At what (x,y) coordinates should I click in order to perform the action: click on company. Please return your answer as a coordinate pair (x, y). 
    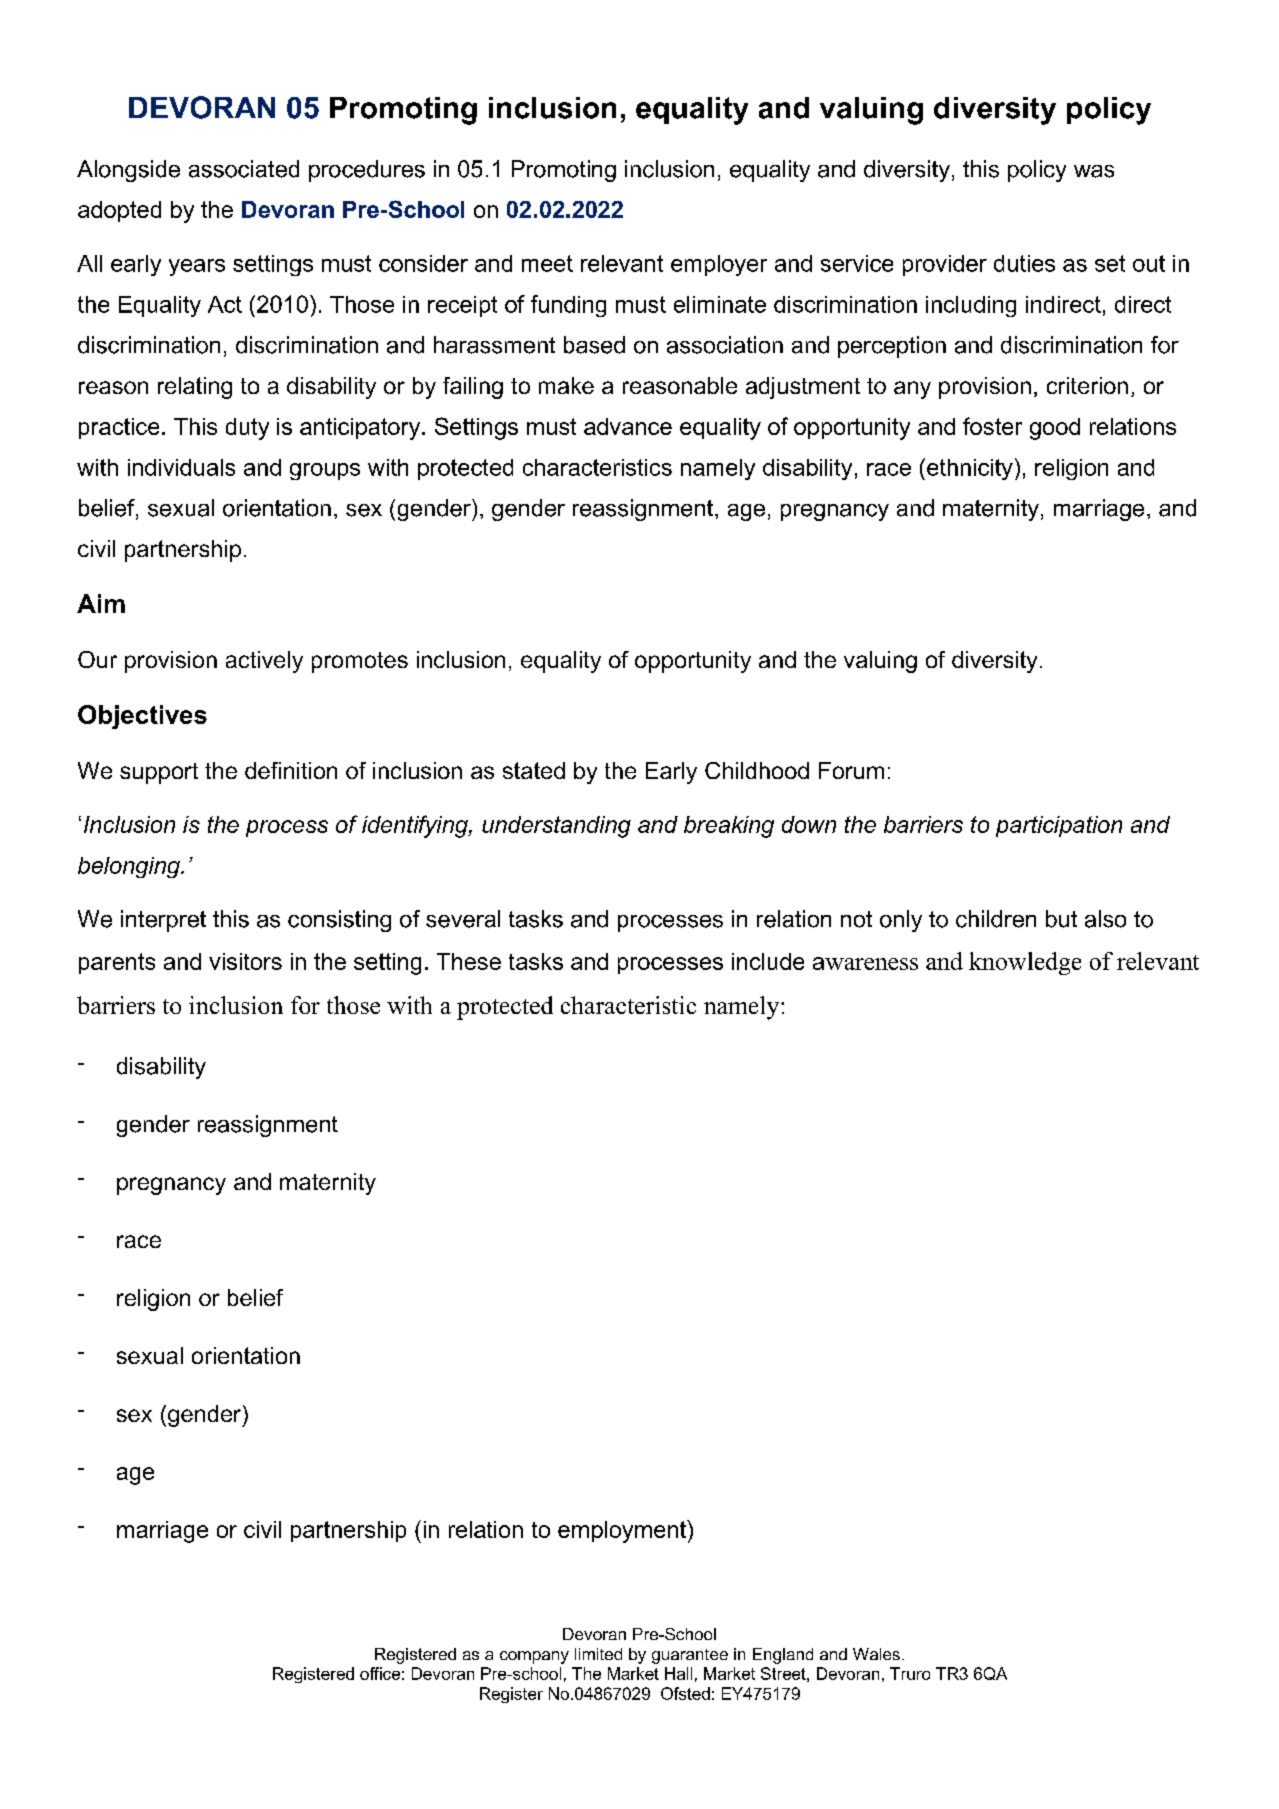
    Looking at the image, I should click on (534, 1657).
